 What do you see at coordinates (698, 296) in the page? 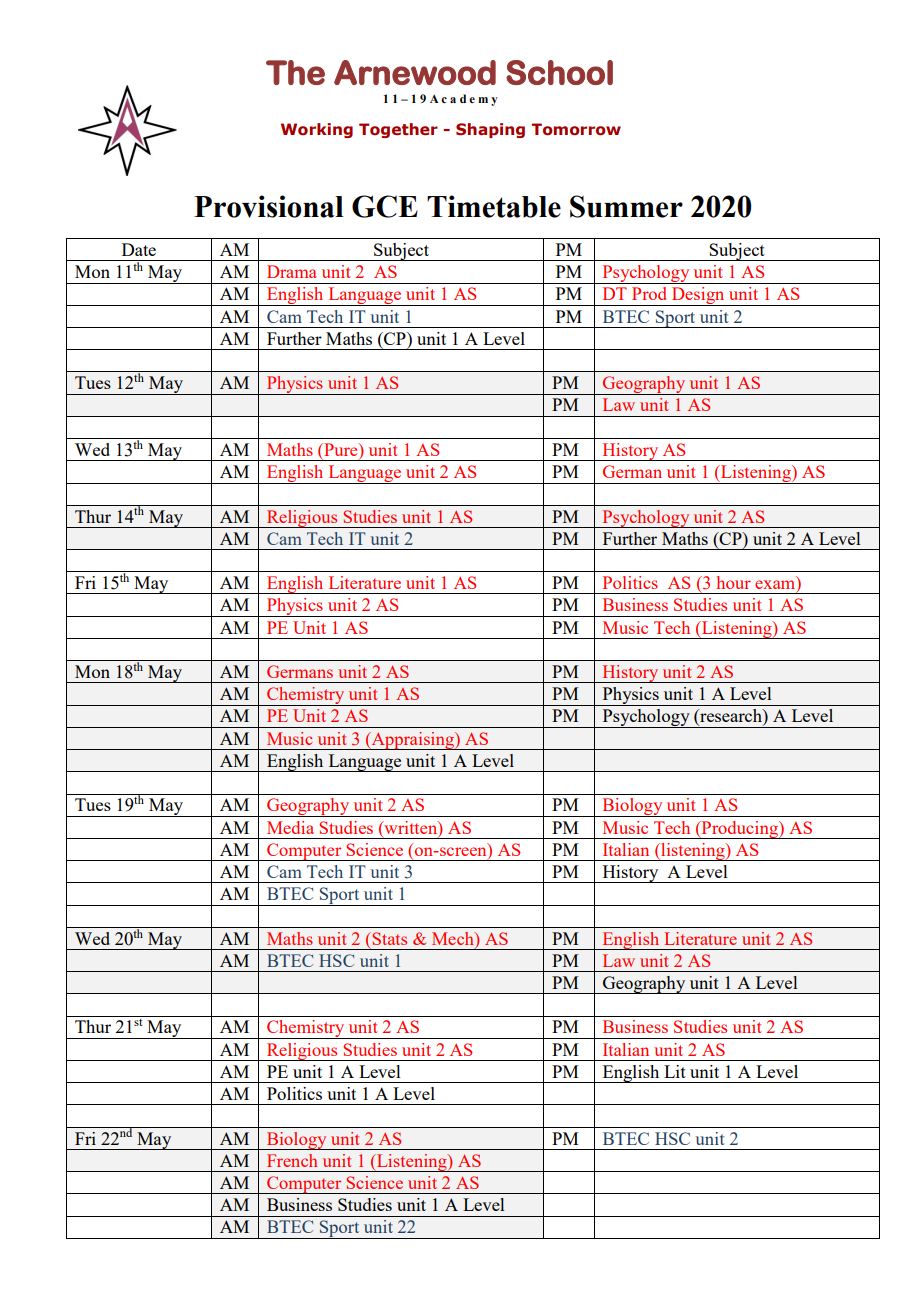
I see `Design` at bounding box center [698, 296].
